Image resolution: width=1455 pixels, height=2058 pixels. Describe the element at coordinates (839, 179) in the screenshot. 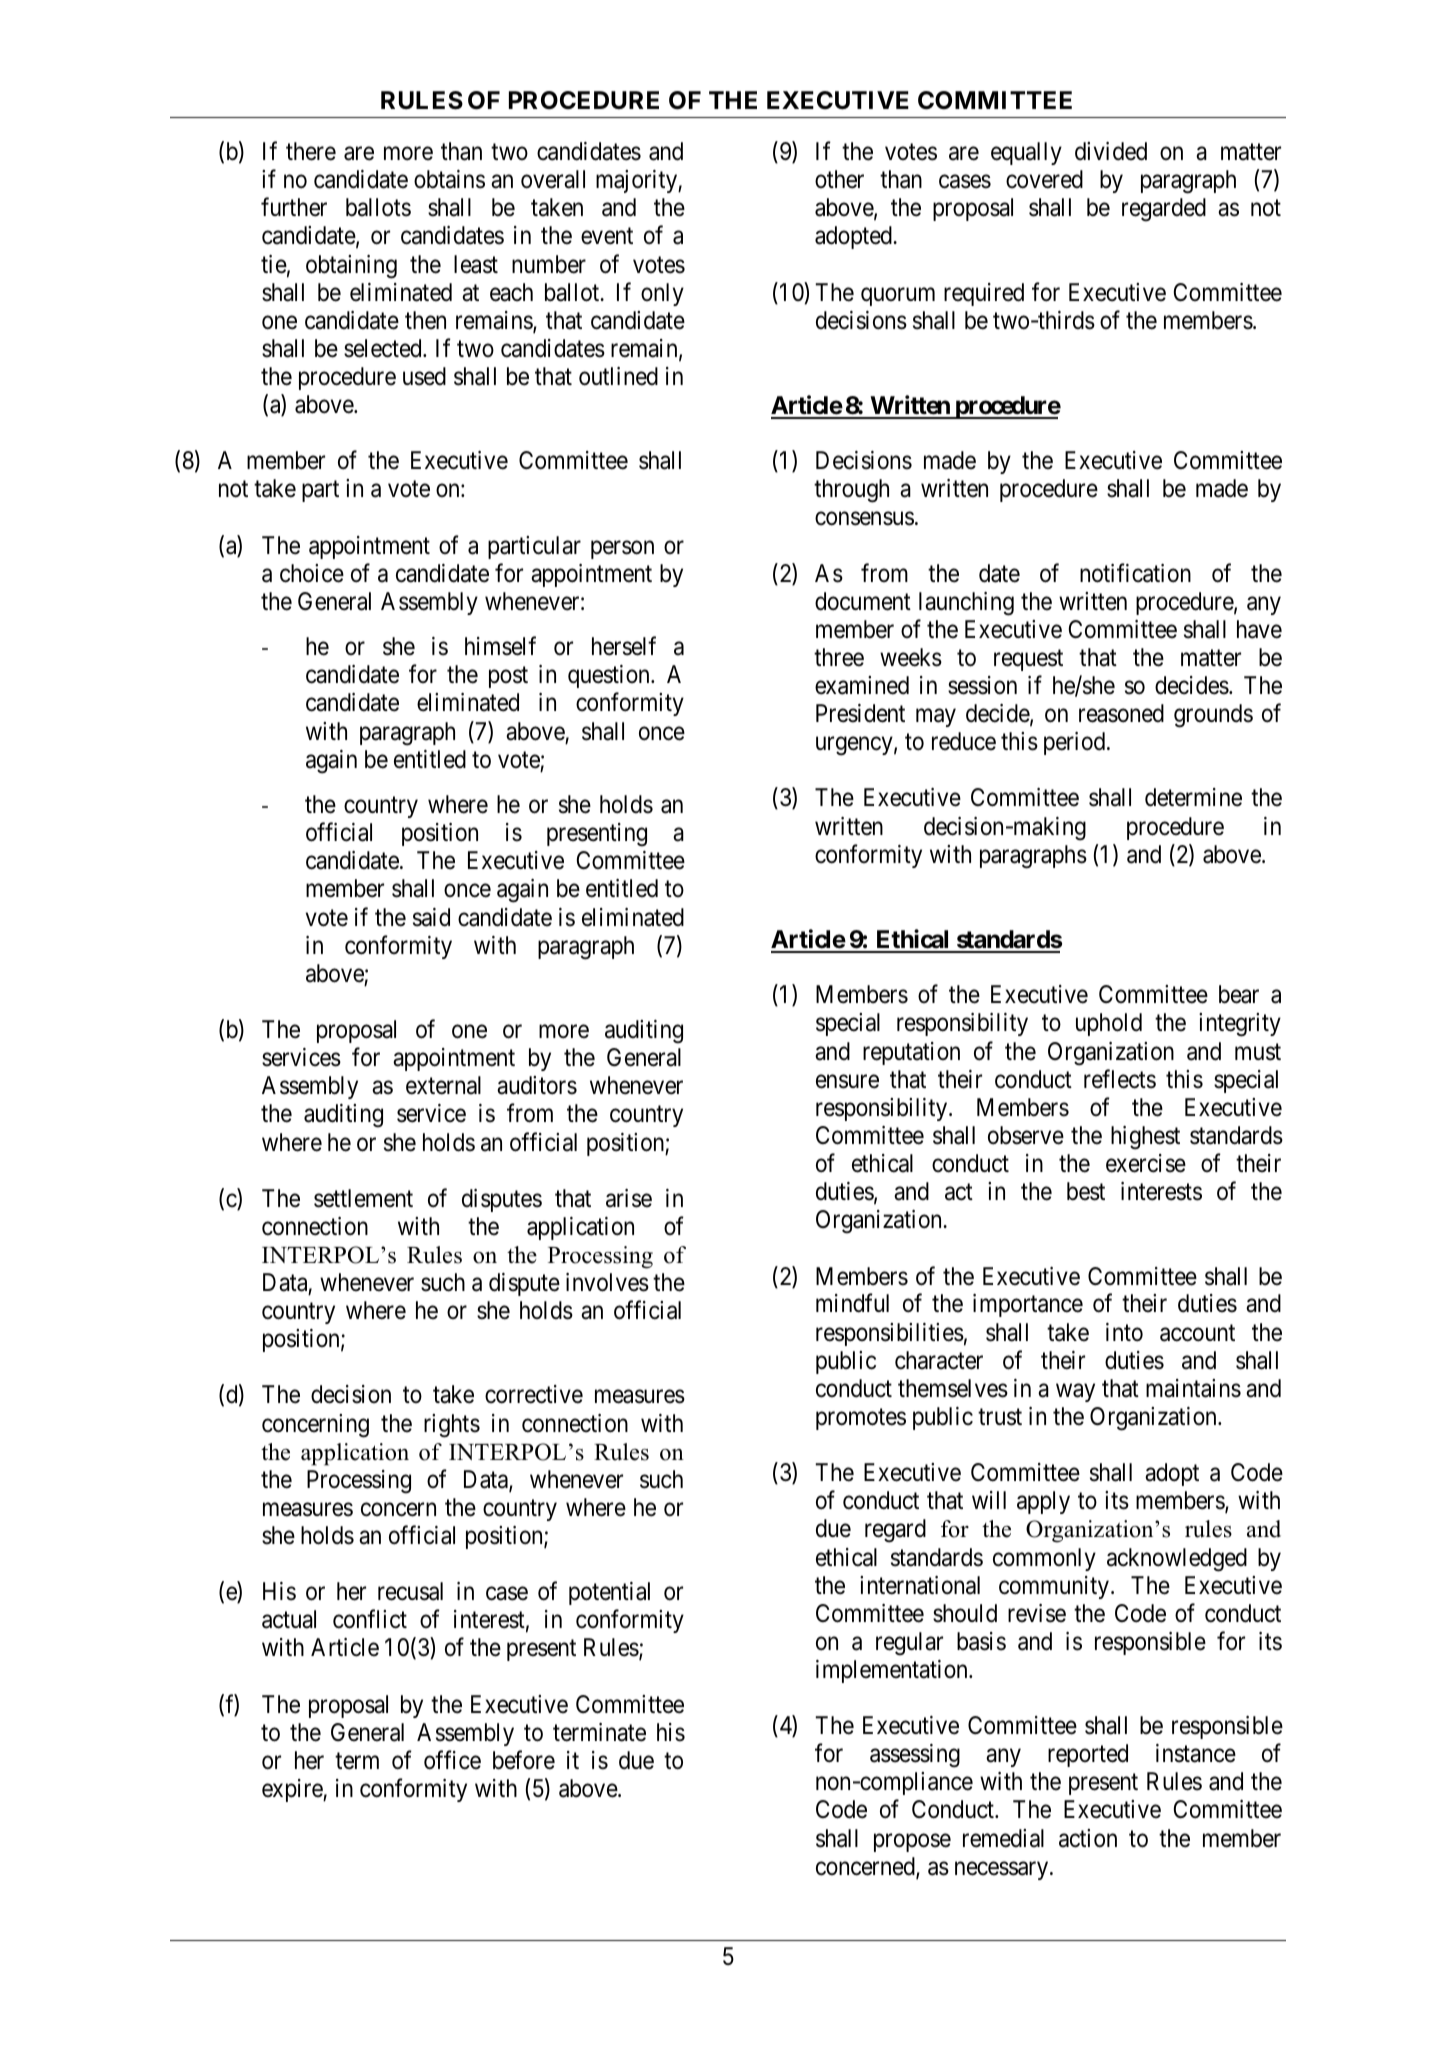

I see `other` at that location.
